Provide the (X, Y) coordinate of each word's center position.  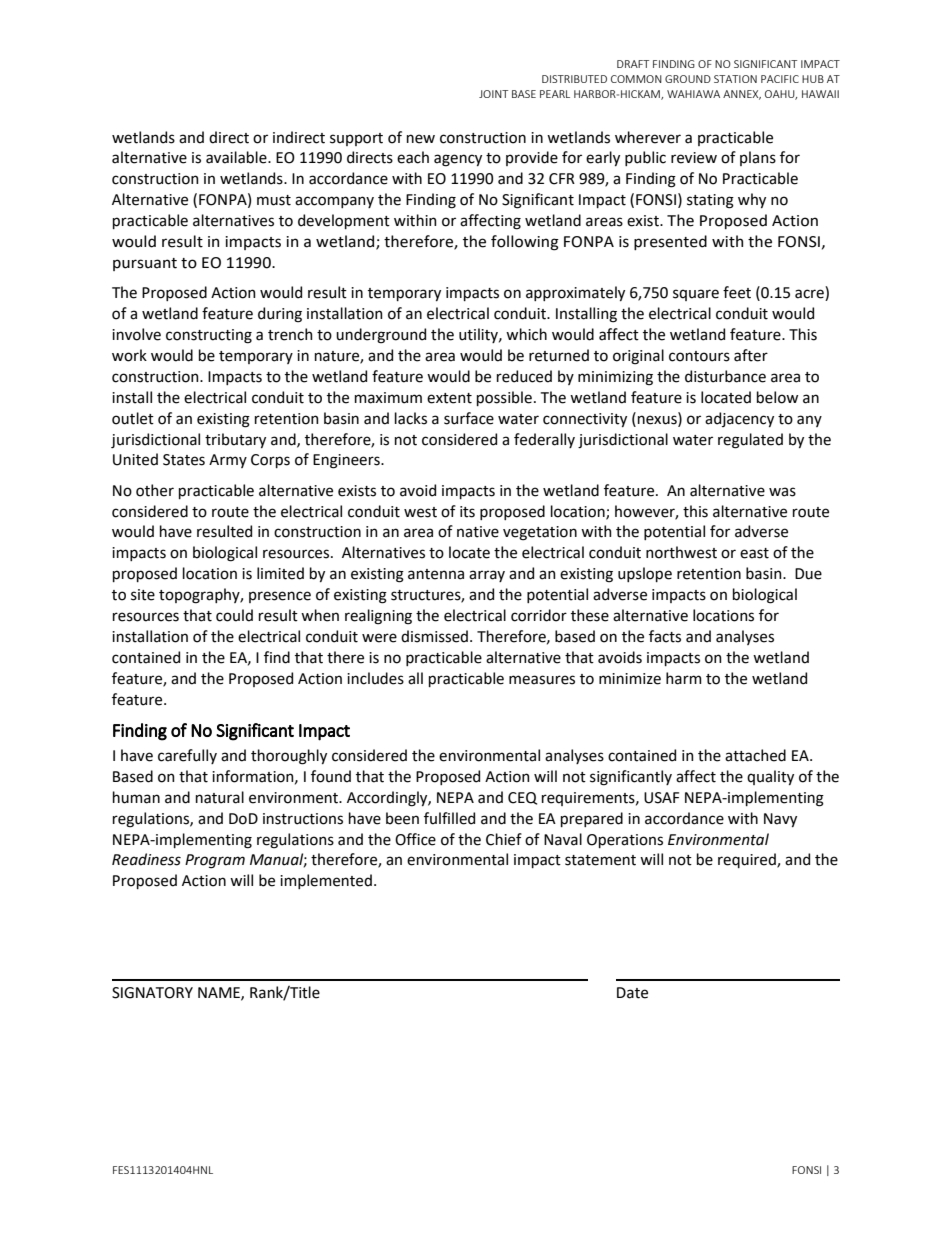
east (754, 553)
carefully (187, 756)
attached (755, 755)
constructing (209, 336)
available (237, 157)
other (155, 490)
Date (632, 993)
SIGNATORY (152, 993)
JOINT (493, 94)
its (467, 512)
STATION (735, 79)
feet (737, 292)
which (526, 334)
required (748, 860)
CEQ (522, 798)
